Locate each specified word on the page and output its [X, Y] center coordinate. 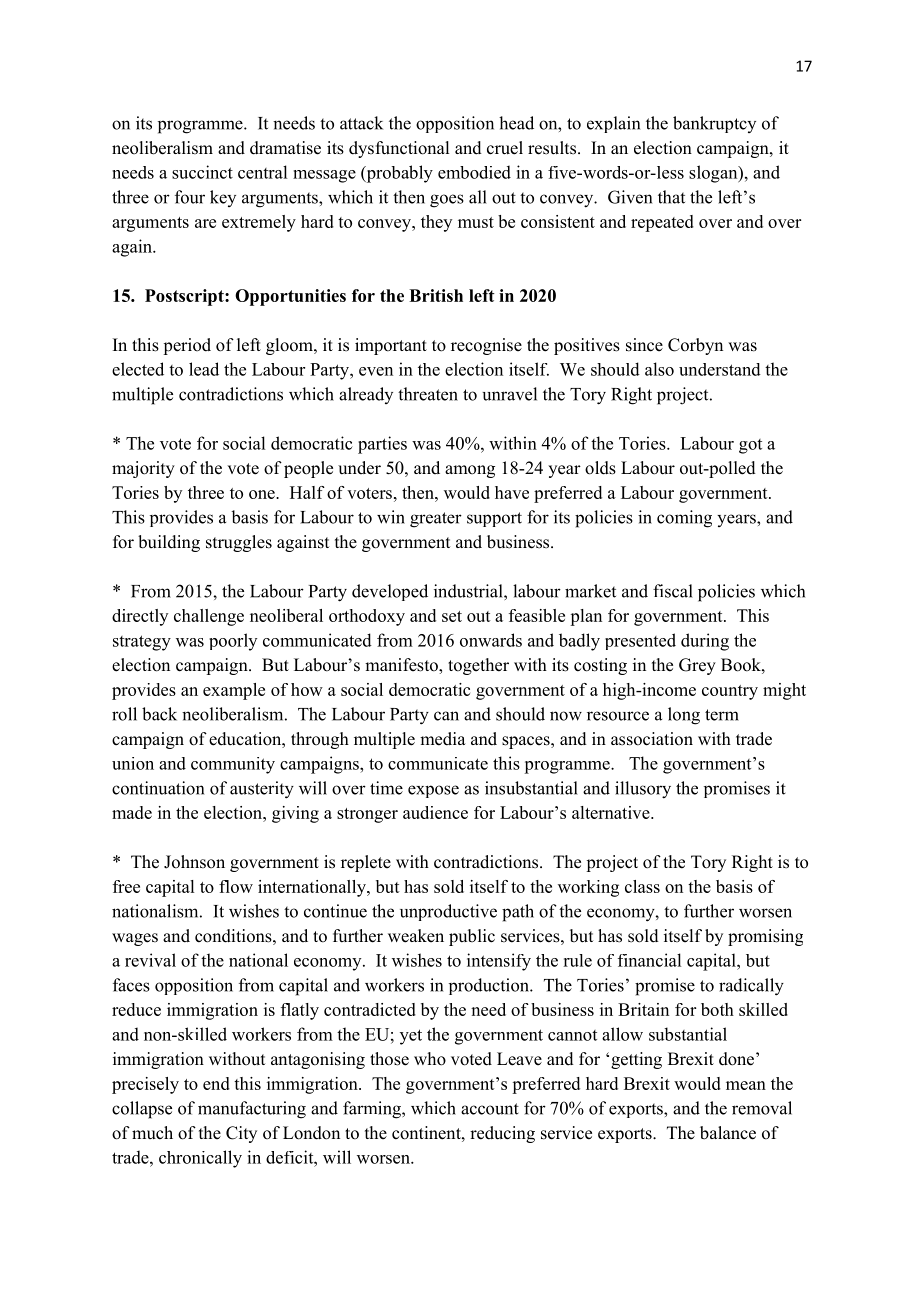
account [490, 1109]
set [452, 616]
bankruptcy [714, 124]
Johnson [194, 862]
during [705, 642]
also [659, 369]
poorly [233, 642]
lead [204, 369]
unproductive [448, 912]
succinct [202, 172]
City [241, 1134]
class [642, 886]
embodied [474, 172]
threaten [428, 394]
